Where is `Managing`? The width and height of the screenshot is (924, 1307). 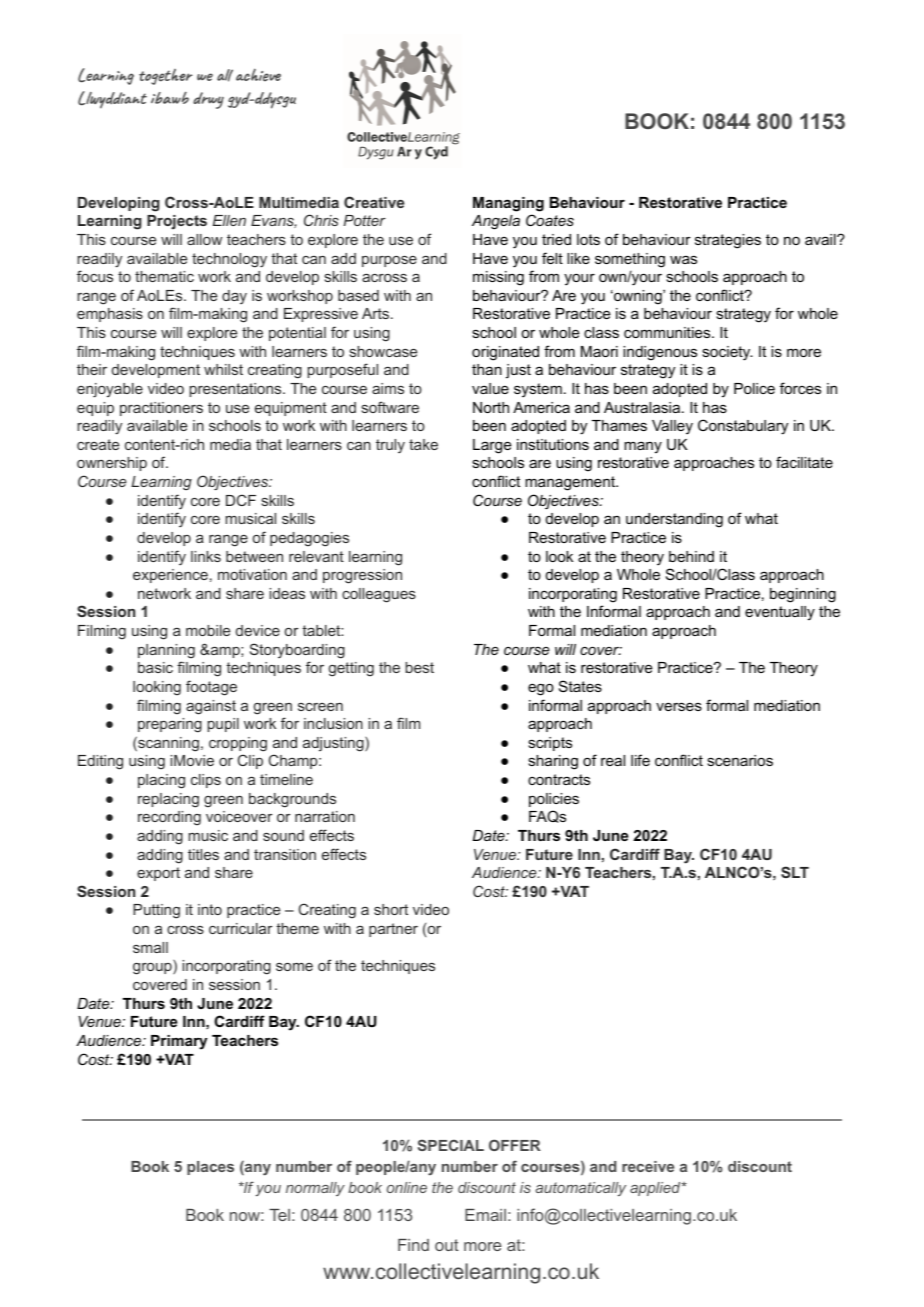 Managing is located at coordinates (508, 204).
